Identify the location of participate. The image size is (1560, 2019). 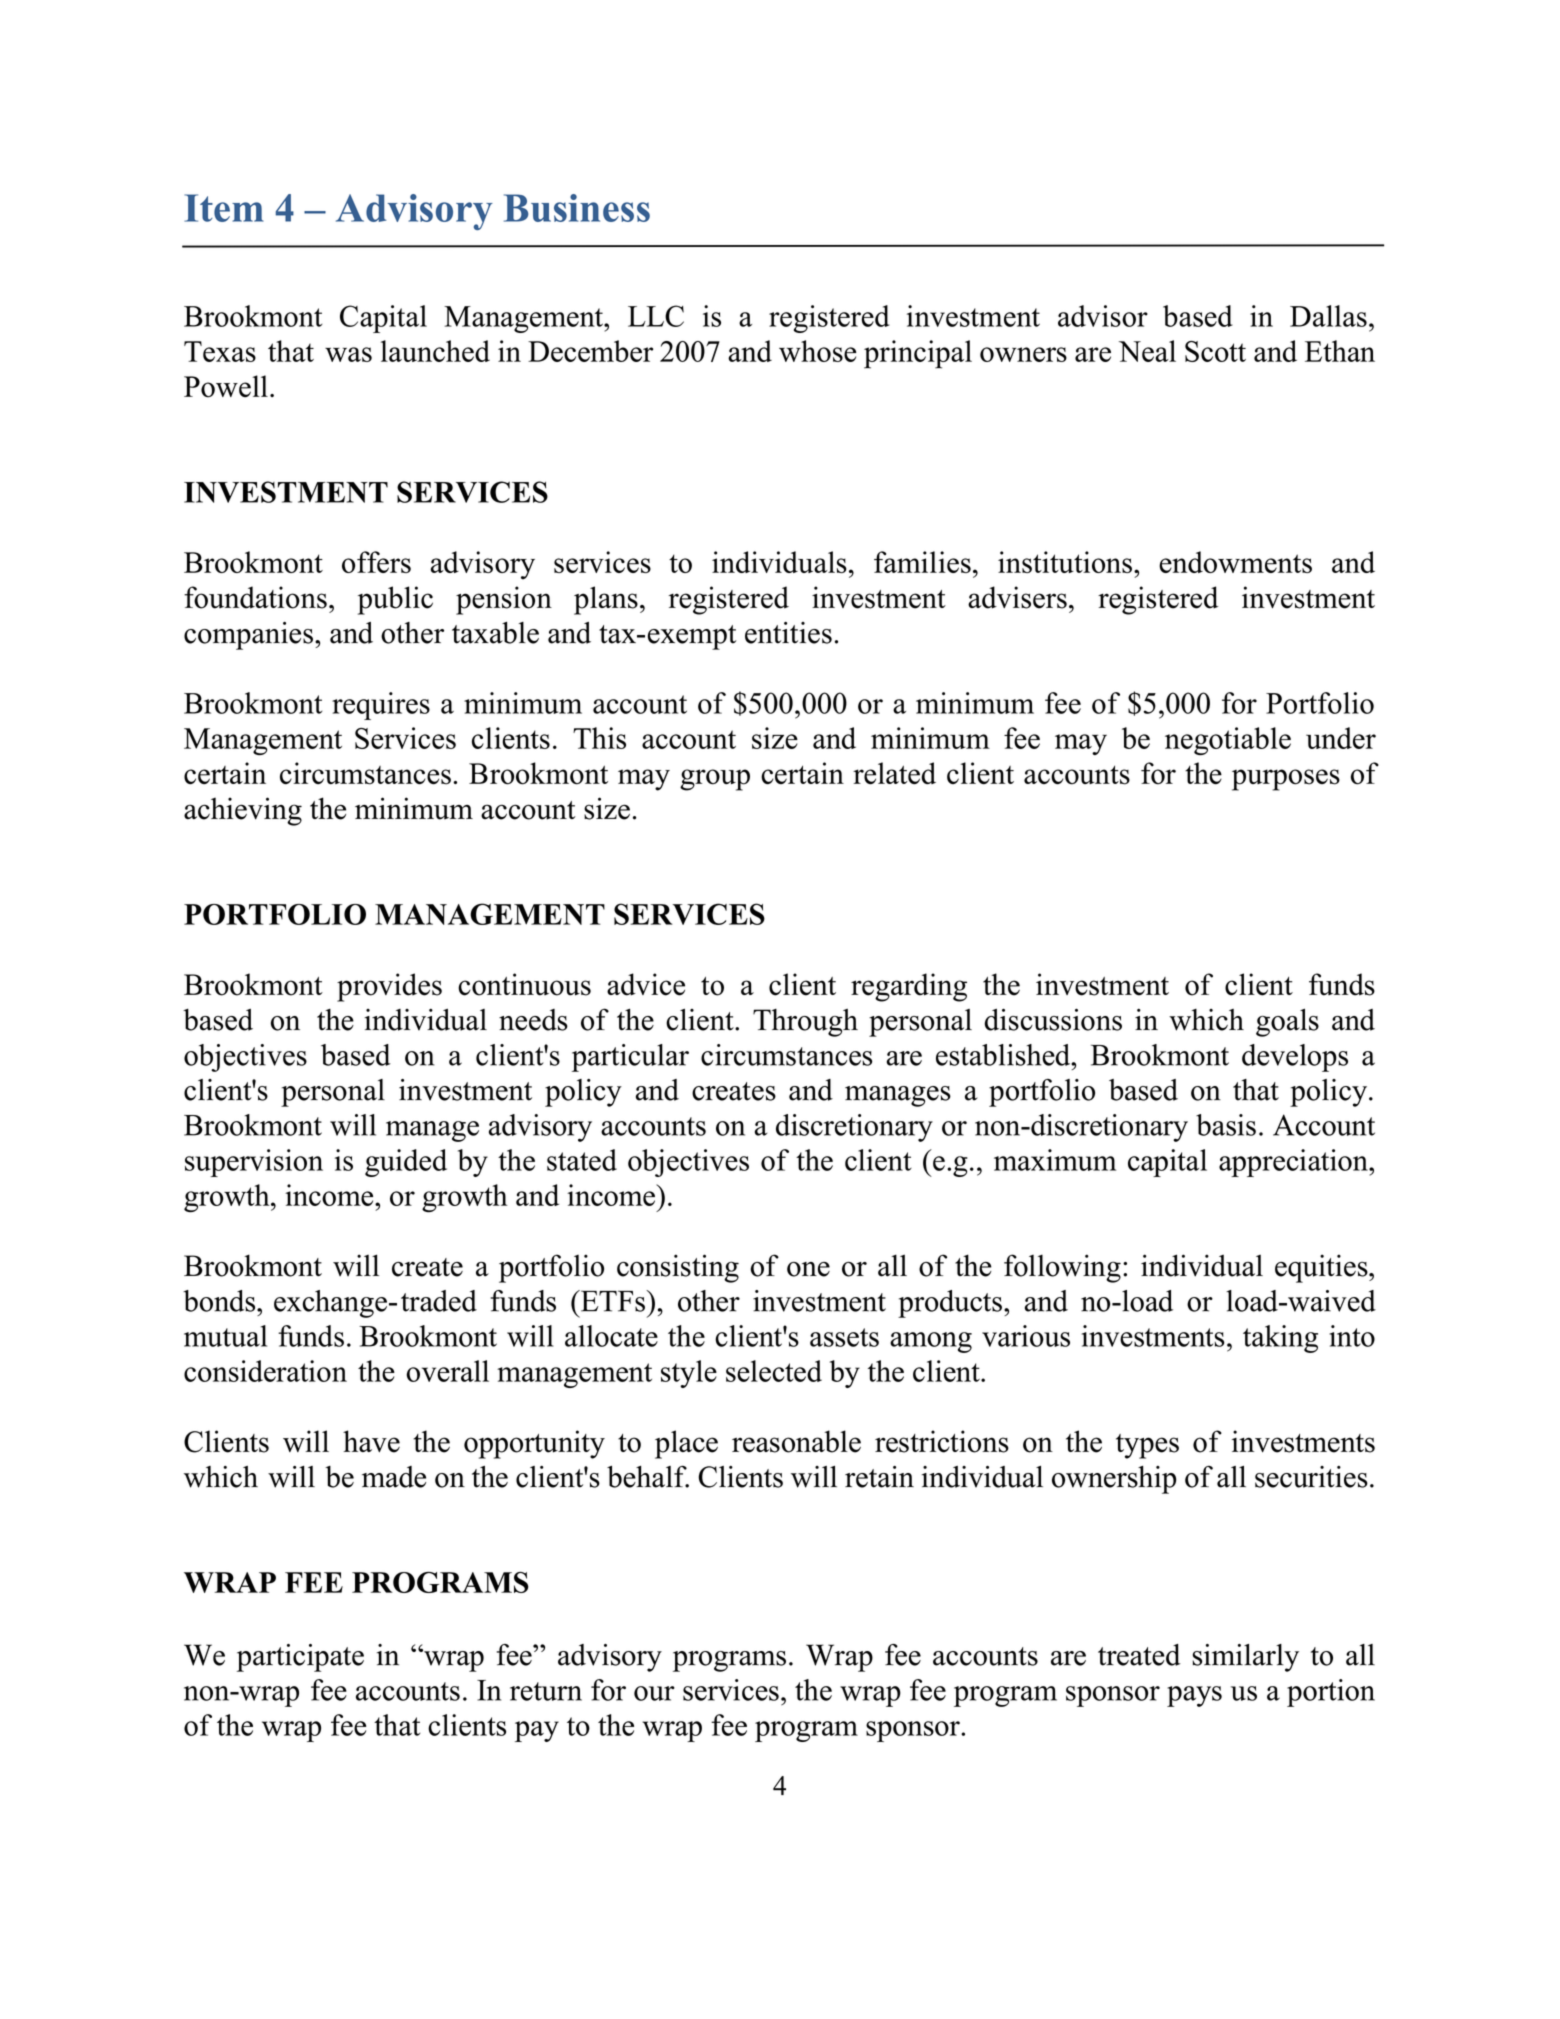
(300, 1658).
